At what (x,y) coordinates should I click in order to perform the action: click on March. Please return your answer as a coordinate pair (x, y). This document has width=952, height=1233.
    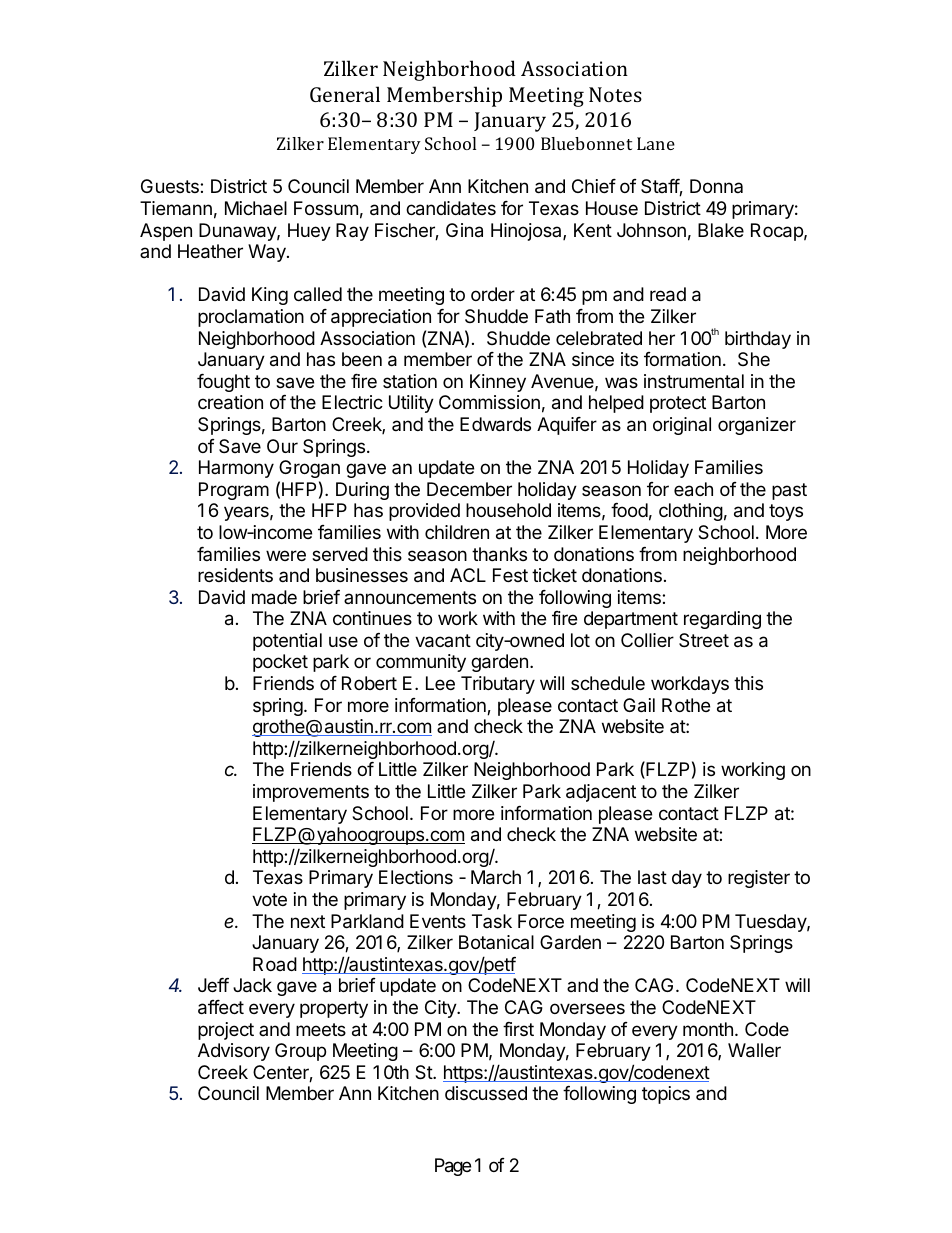
    Looking at the image, I should click on (496, 877).
